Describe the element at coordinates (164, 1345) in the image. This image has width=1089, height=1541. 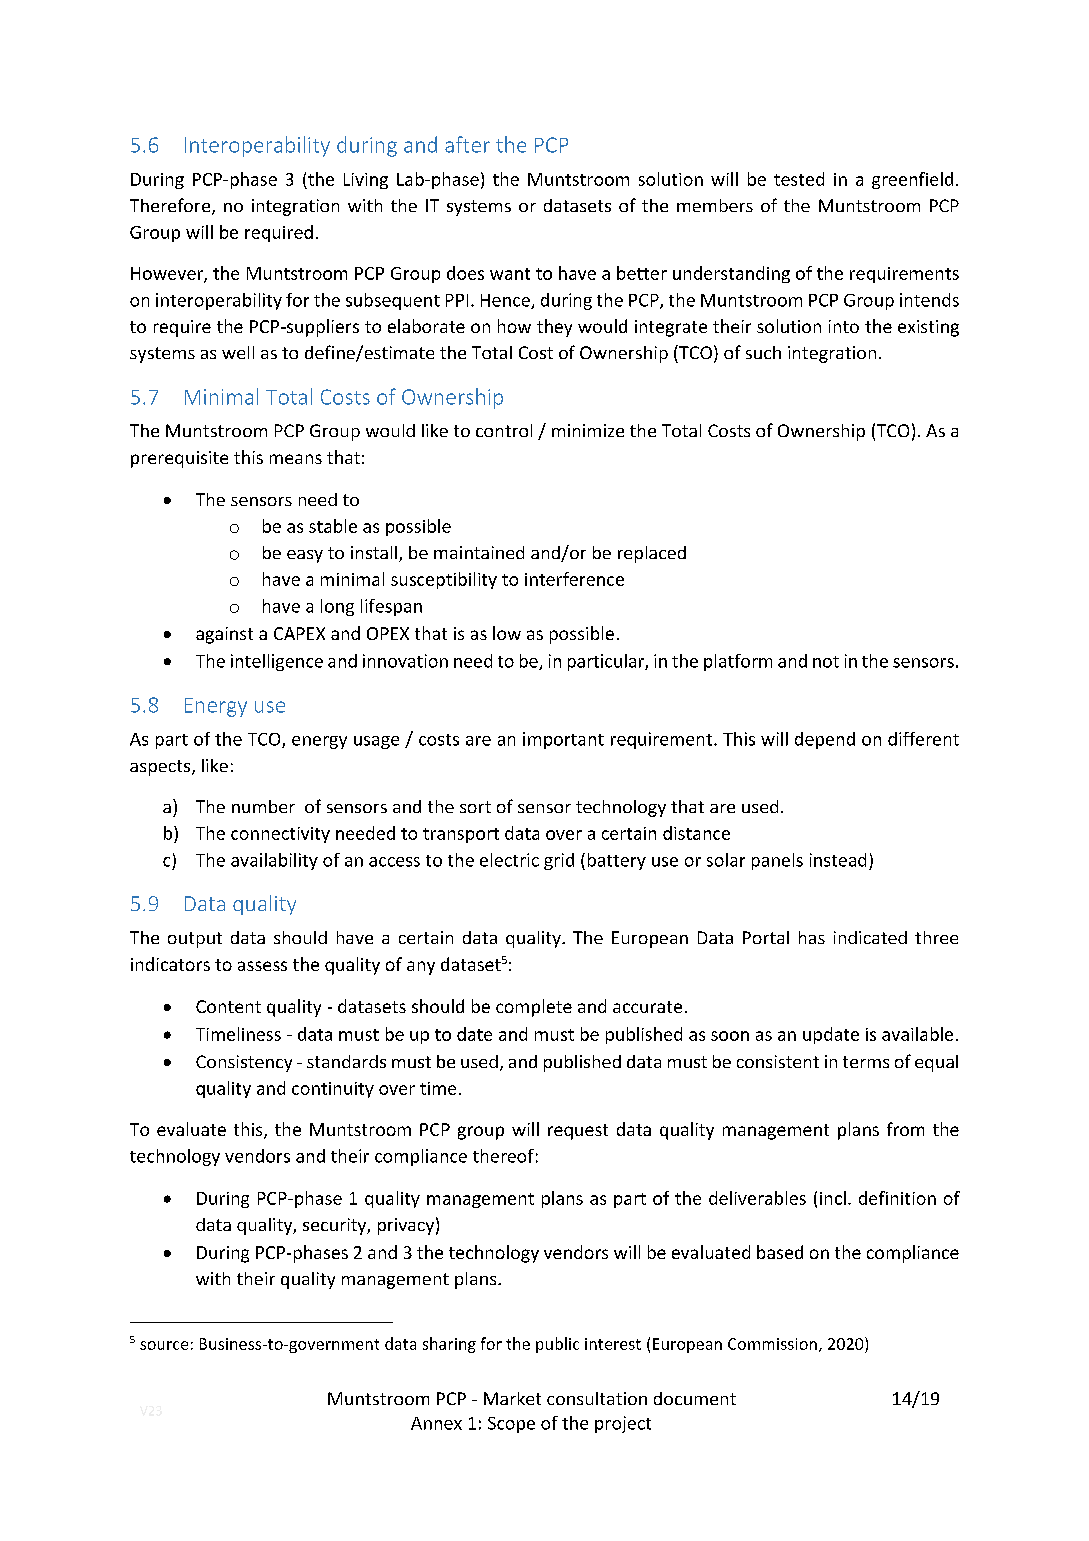
I see `source` at that location.
